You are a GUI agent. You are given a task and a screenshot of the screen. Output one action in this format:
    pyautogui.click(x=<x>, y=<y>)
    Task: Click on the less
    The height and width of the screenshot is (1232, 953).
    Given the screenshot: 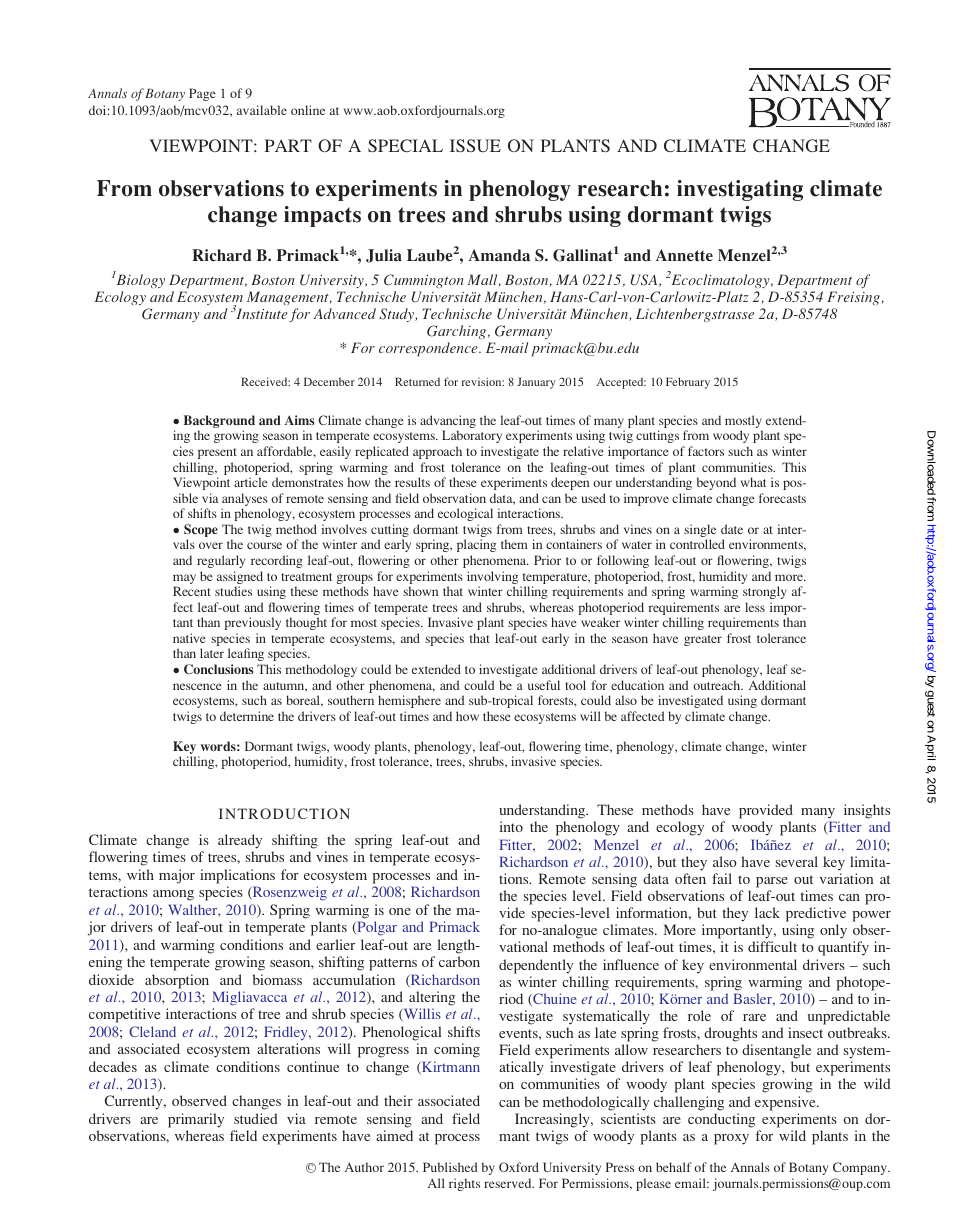 What is the action you would take?
    pyautogui.click(x=755, y=607)
